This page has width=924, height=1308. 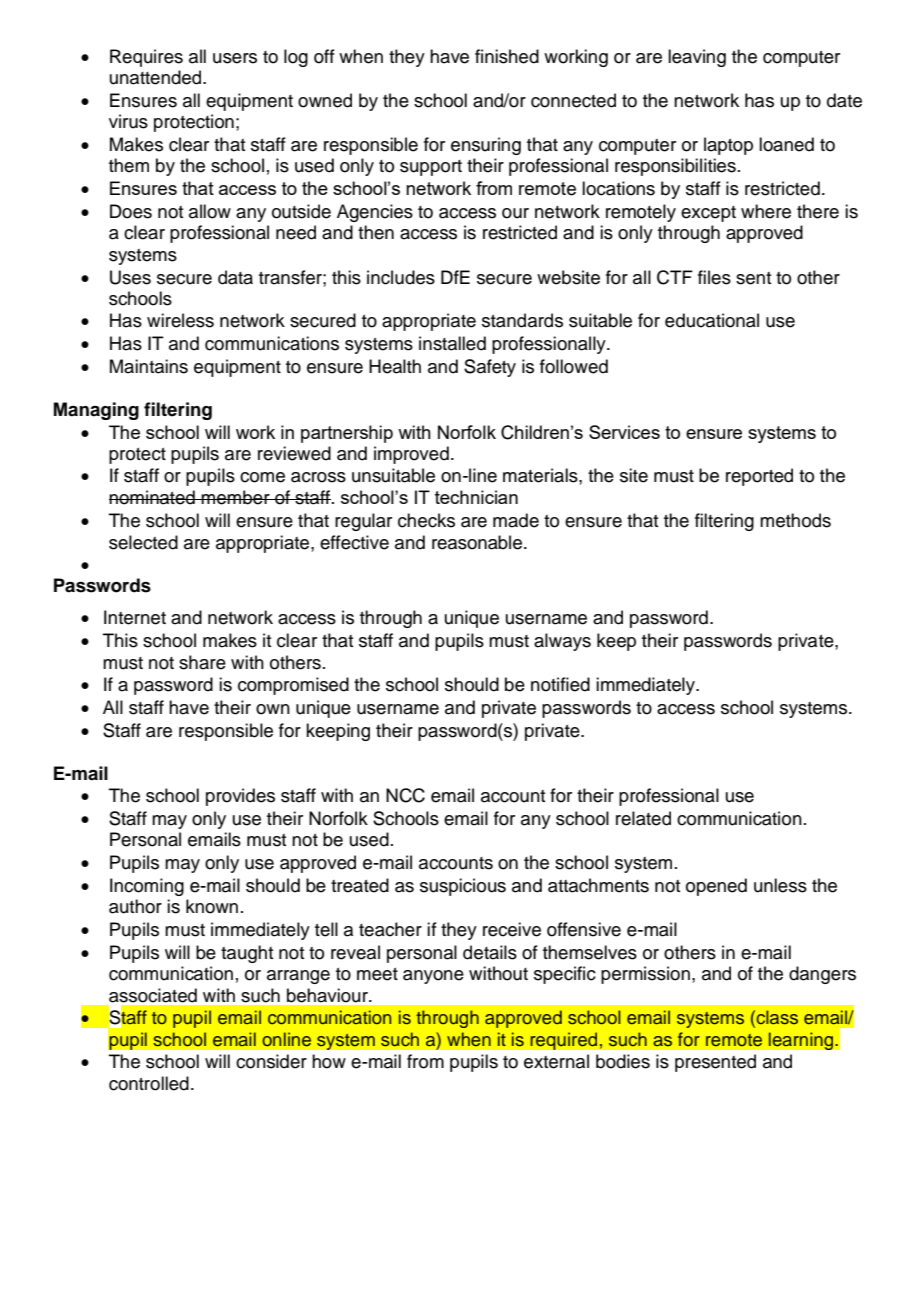 I want to click on controlled, so click(x=149, y=1083).
